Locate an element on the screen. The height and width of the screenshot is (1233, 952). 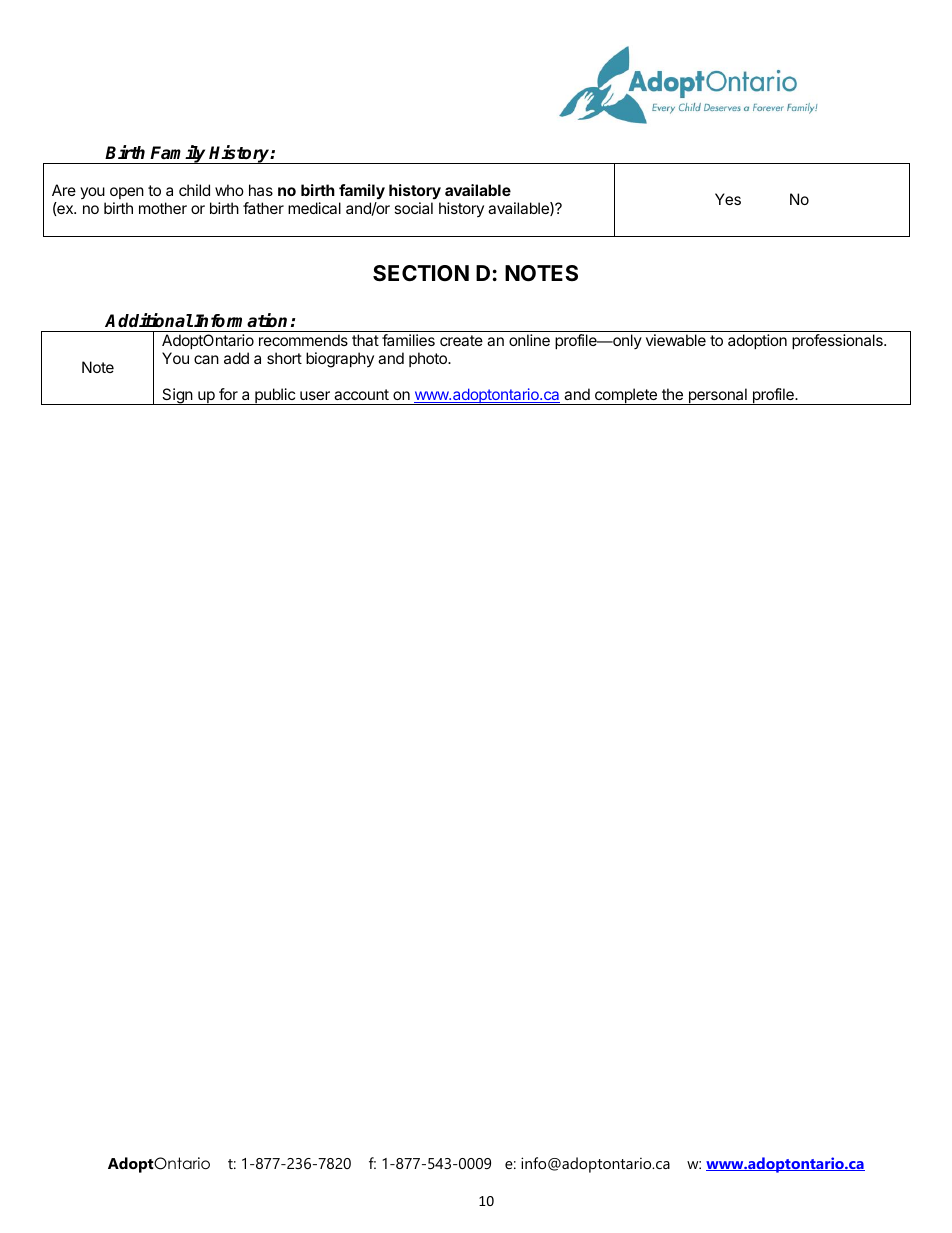
open is located at coordinates (127, 193).
